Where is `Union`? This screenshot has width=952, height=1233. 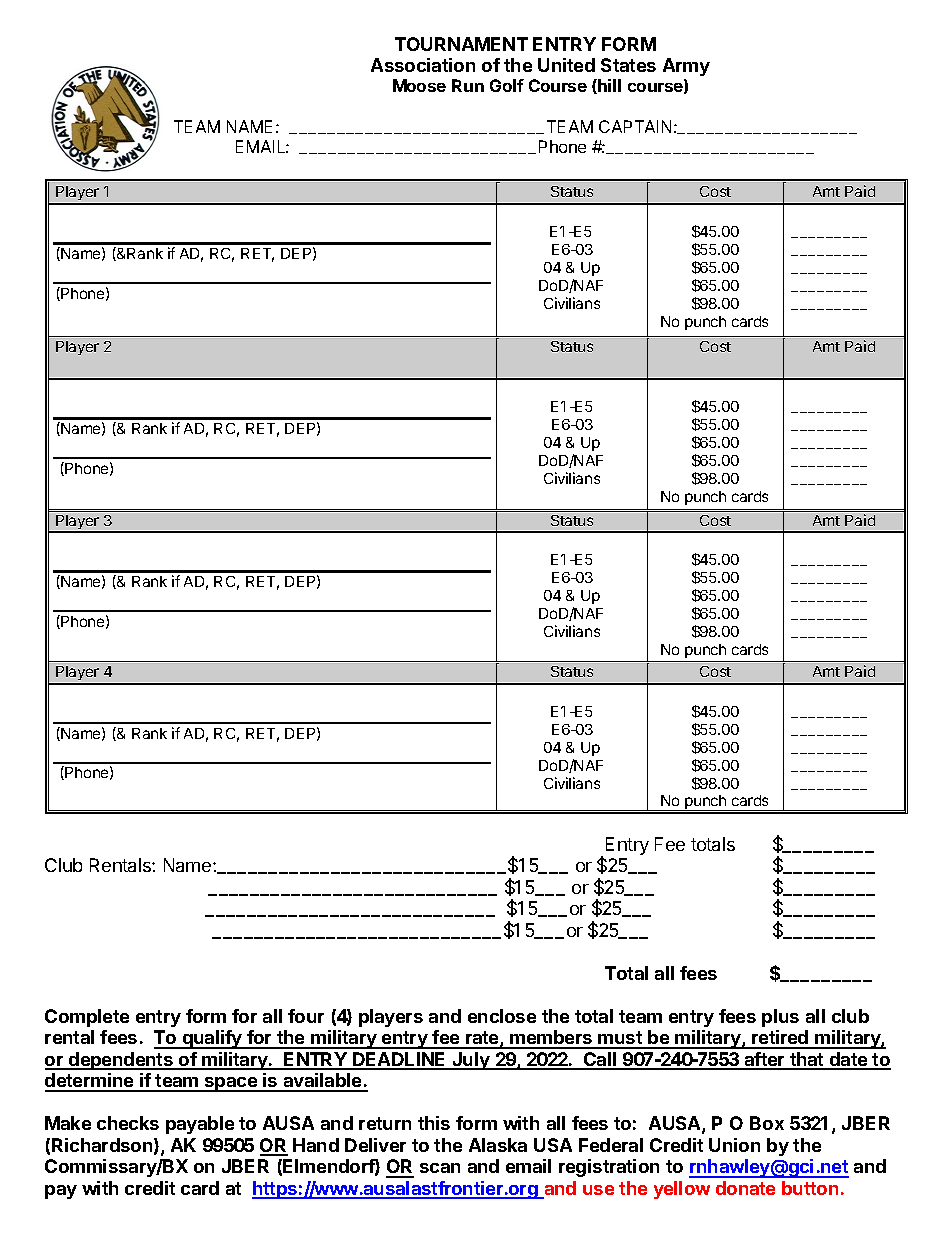 Union is located at coordinates (734, 1145).
